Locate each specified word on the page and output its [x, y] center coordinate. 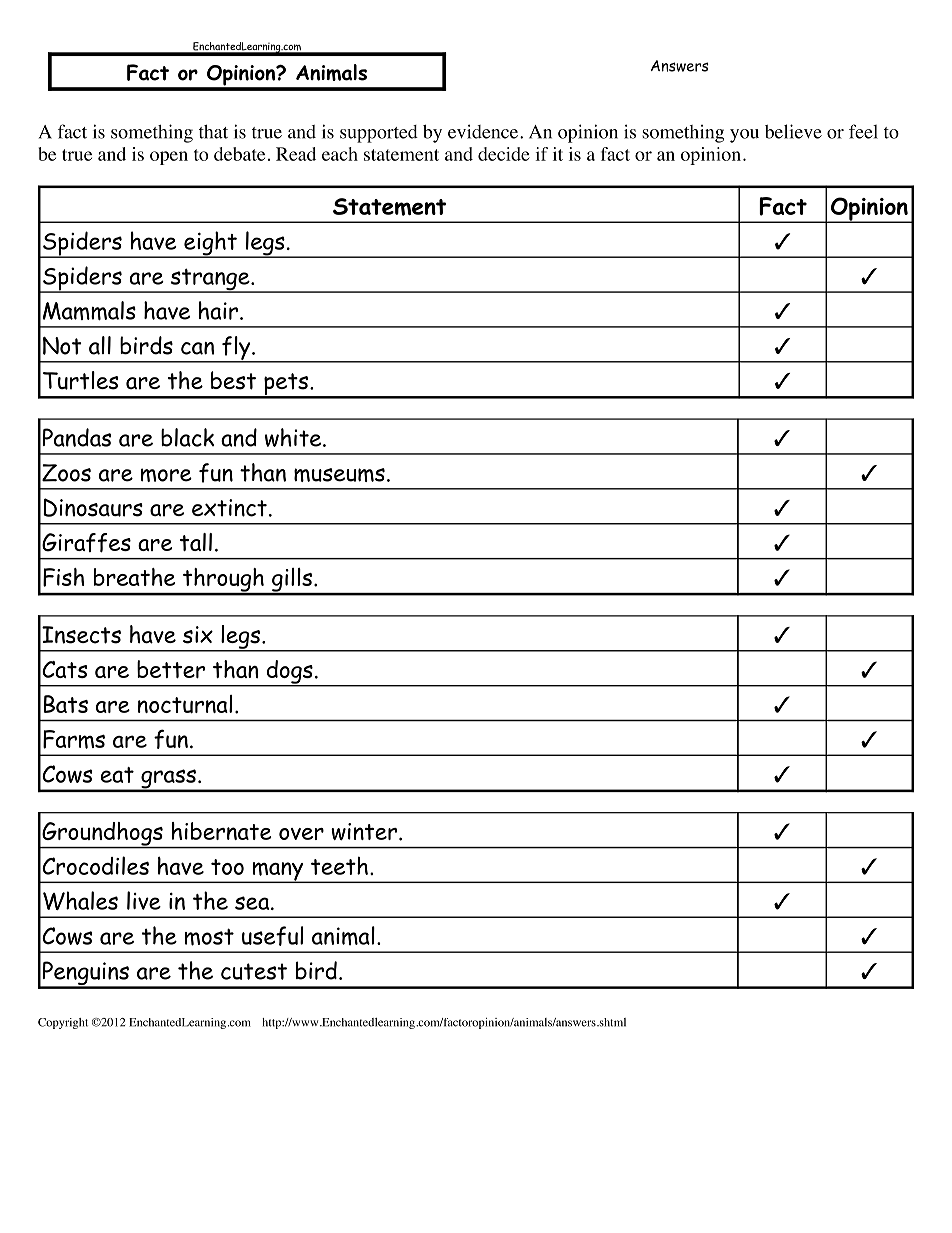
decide [504, 154]
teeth [339, 866]
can [197, 348]
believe [793, 131]
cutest [254, 971]
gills [292, 581]
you [744, 136]
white [294, 437]
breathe [134, 577]
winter [365, 831]
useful [272, 936]
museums [339, 475]
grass [168, 780]
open [169, 158]
